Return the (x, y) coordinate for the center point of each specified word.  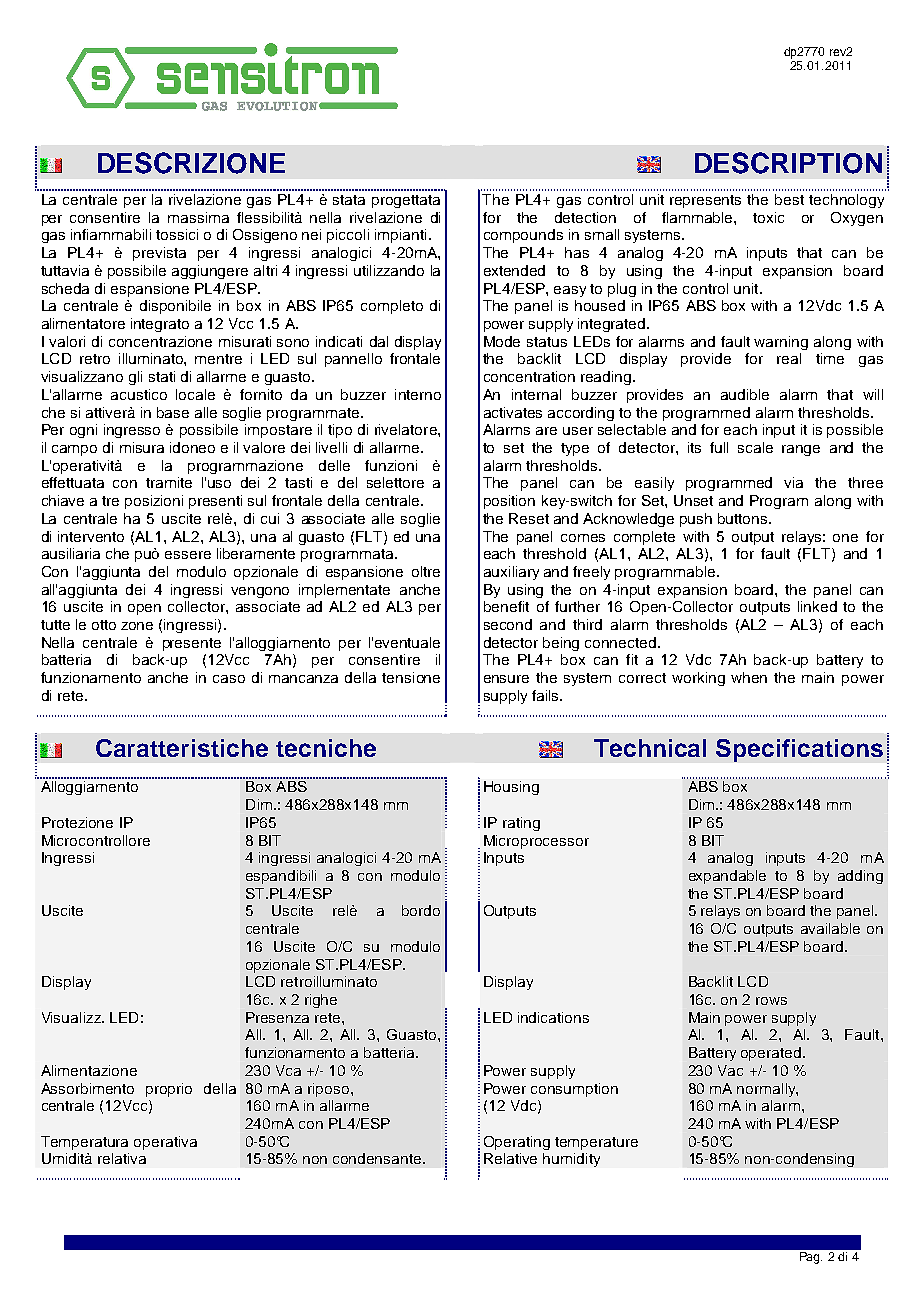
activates (513, 412)
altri (265, 270)
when (749, 677)
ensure (506, 679)
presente (192, 644)
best (789, 199)
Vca (288, 1070)
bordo (421, 910)
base (173, 412)
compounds (523, 236)
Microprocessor (536, 842)
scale (755, 447)
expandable (727, 877)
